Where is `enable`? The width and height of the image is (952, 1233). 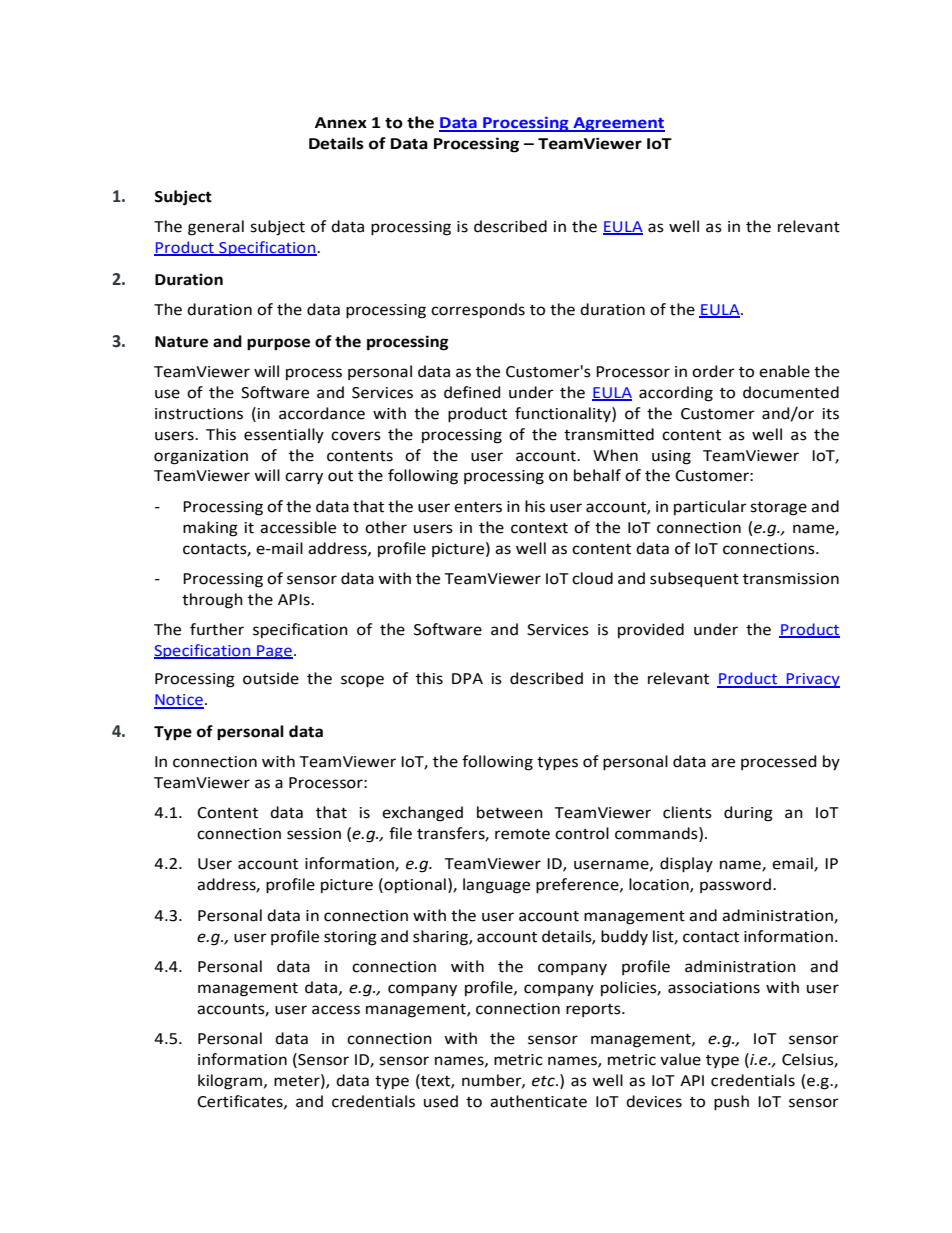
enable is located at coordinates (784, 371).
